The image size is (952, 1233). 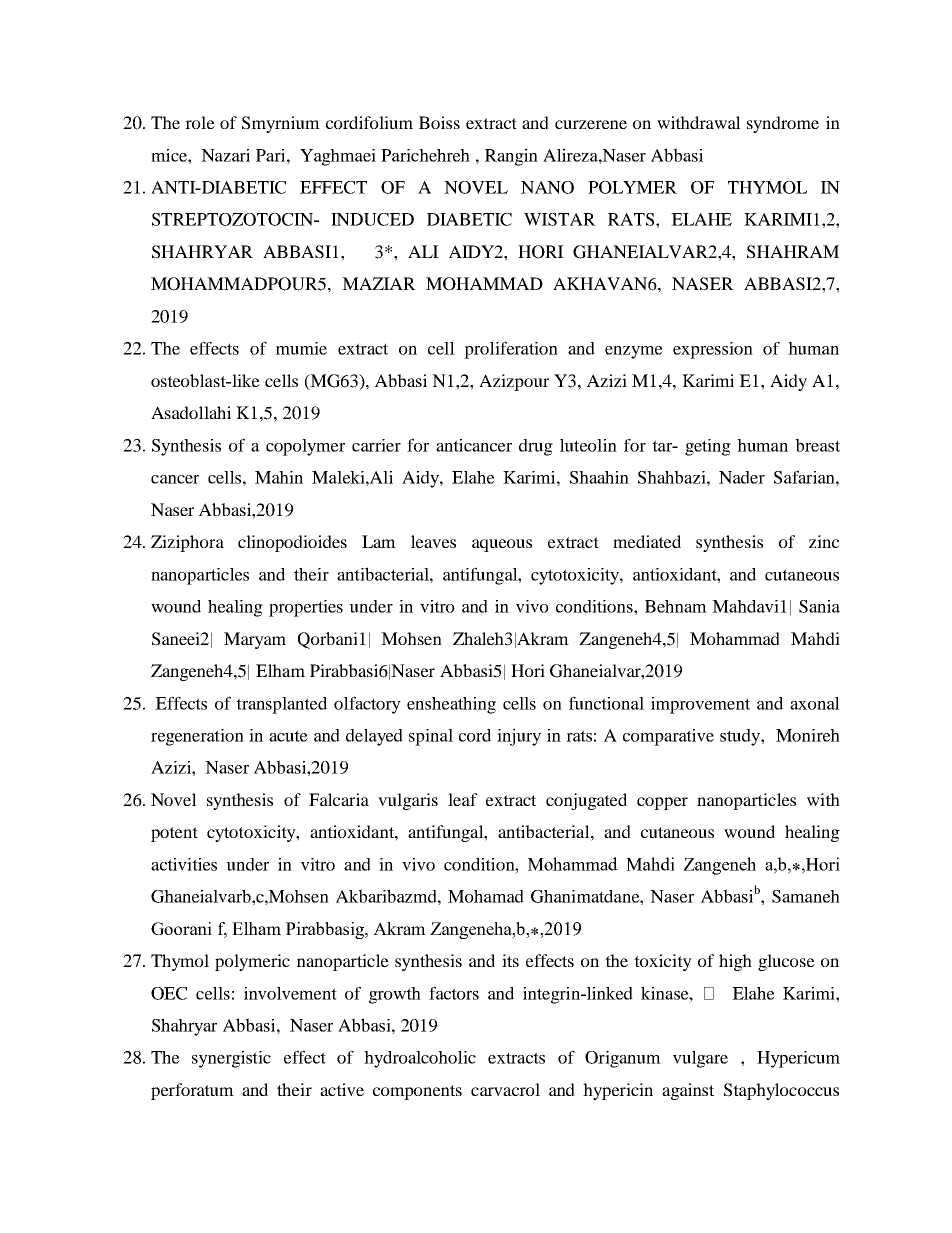 What do you see at coordinates (200, 122) in the page?
I see `role` at bounding box center [200, 122].
